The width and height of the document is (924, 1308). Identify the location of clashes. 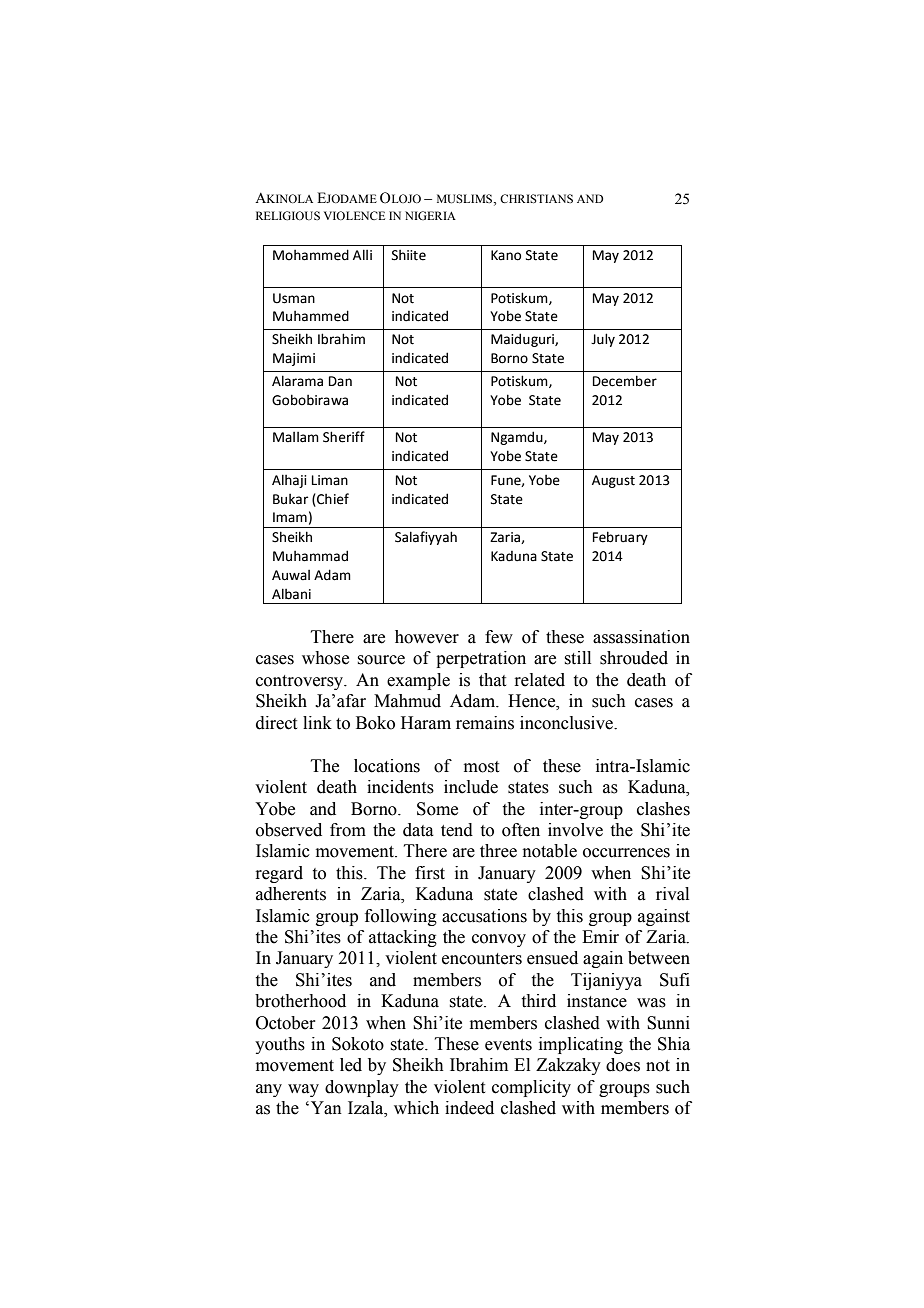
(663, 809).
